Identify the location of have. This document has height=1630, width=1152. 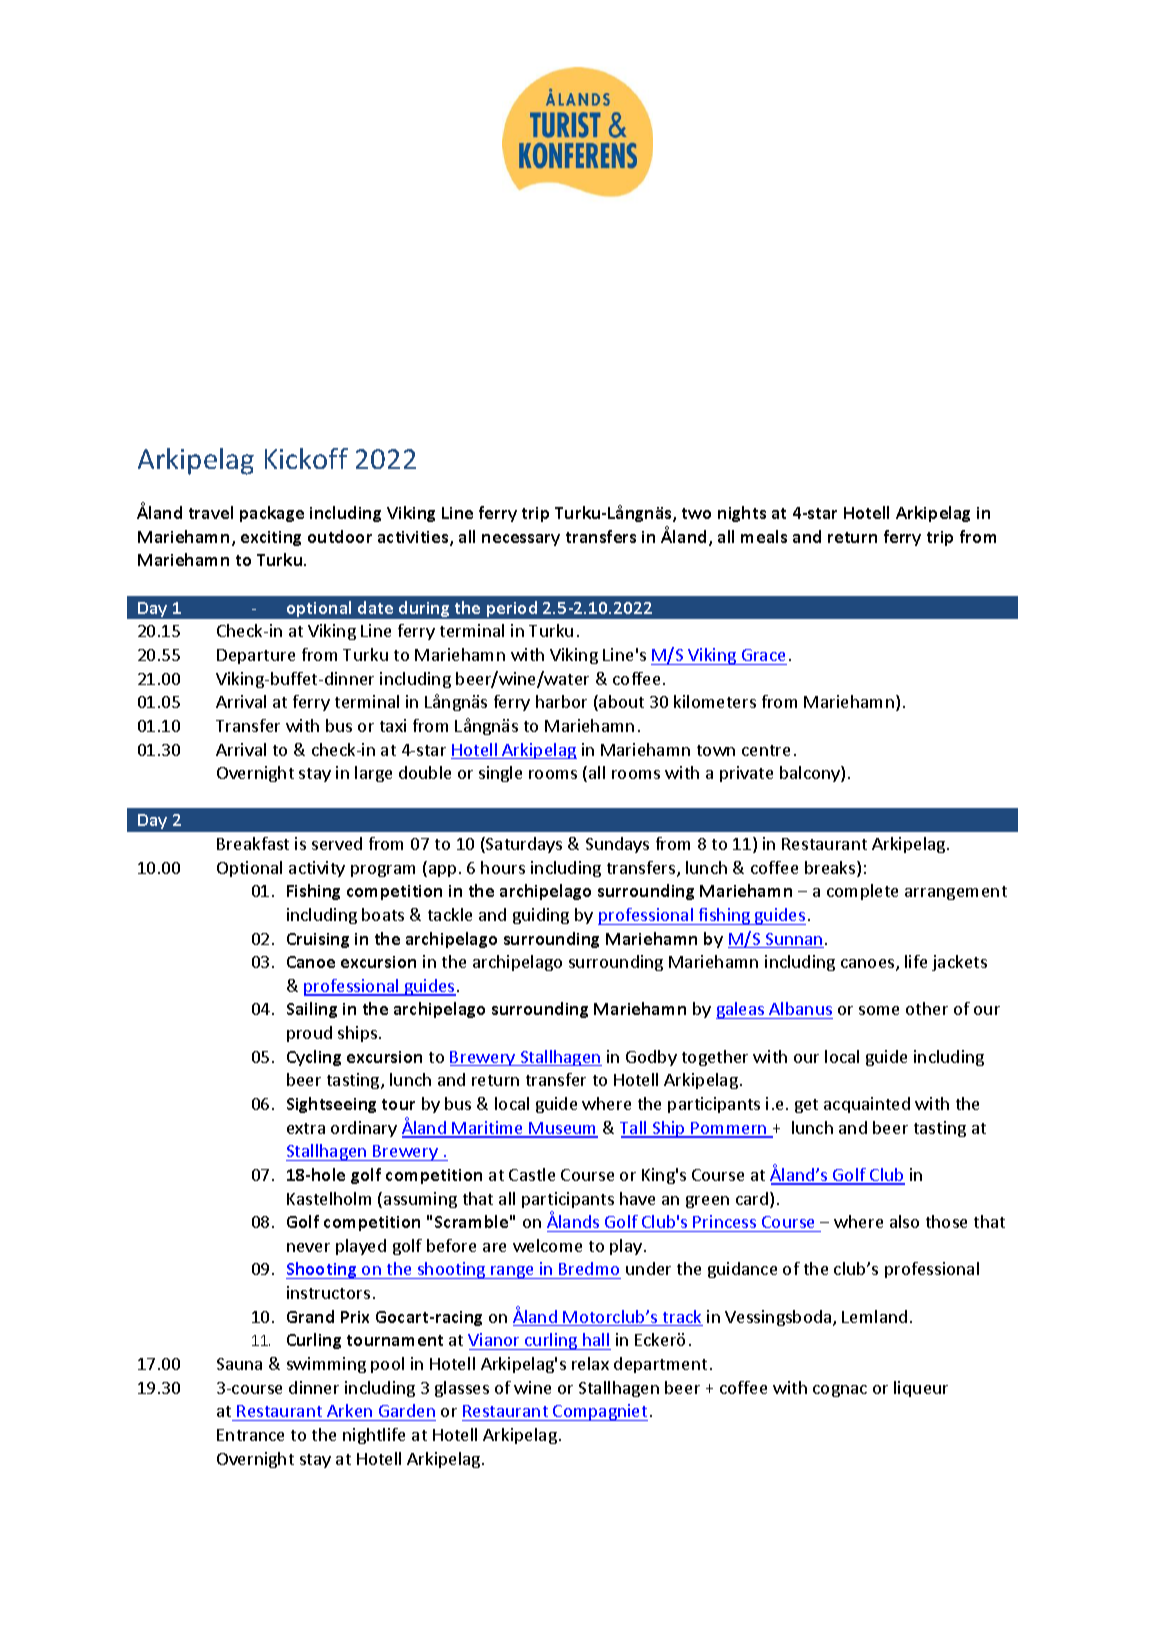
(637, 1198).
